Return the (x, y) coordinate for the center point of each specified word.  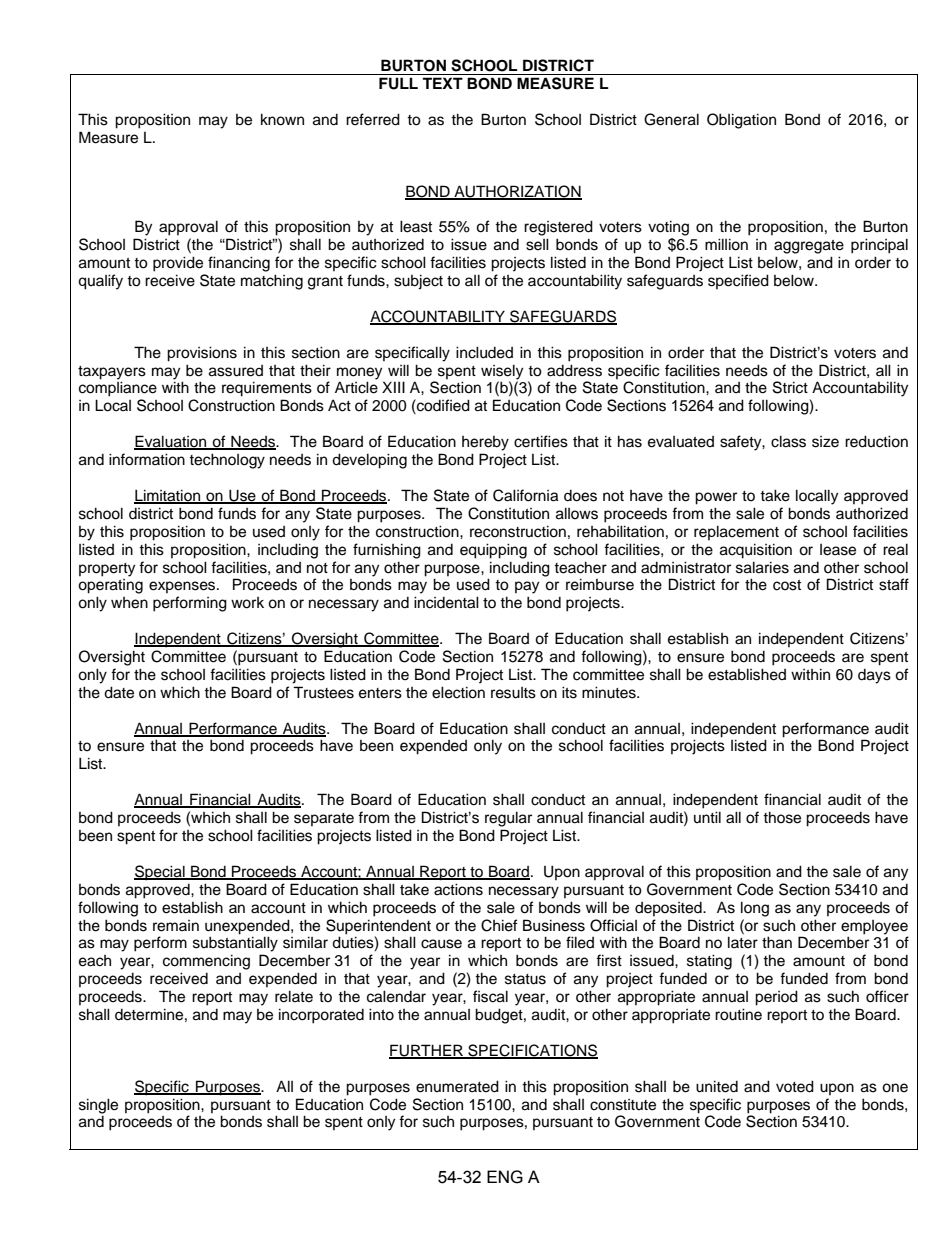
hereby (485, 443)
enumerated (457, 1086)
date (119, 692)
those (782, 817)
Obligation (741, 121)
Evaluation (171, 442)
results (513, 693)
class (788, 441)
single (98, 1106)
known (282, 119)
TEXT (442, 83)
